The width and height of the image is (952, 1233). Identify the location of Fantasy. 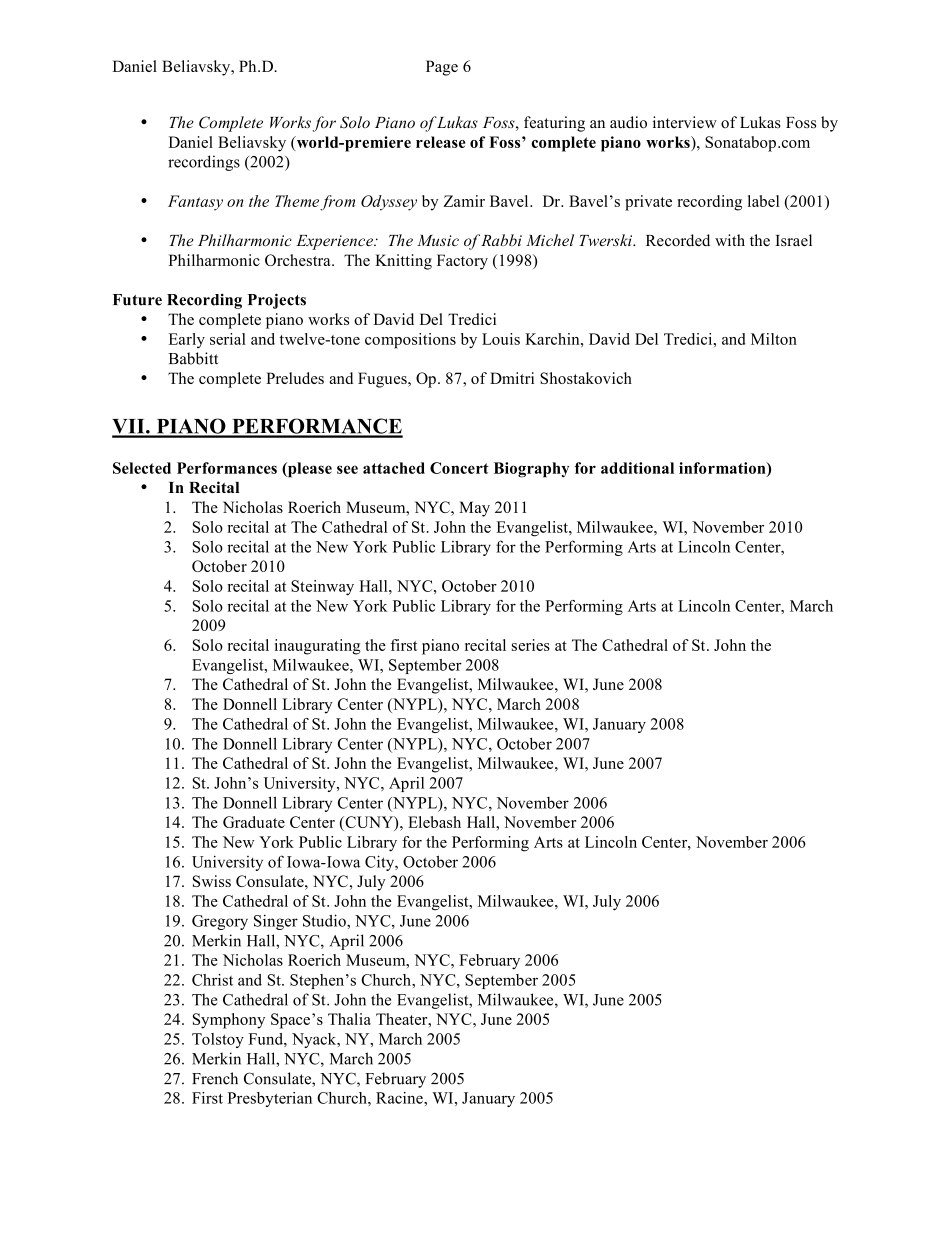
(195, 203).
